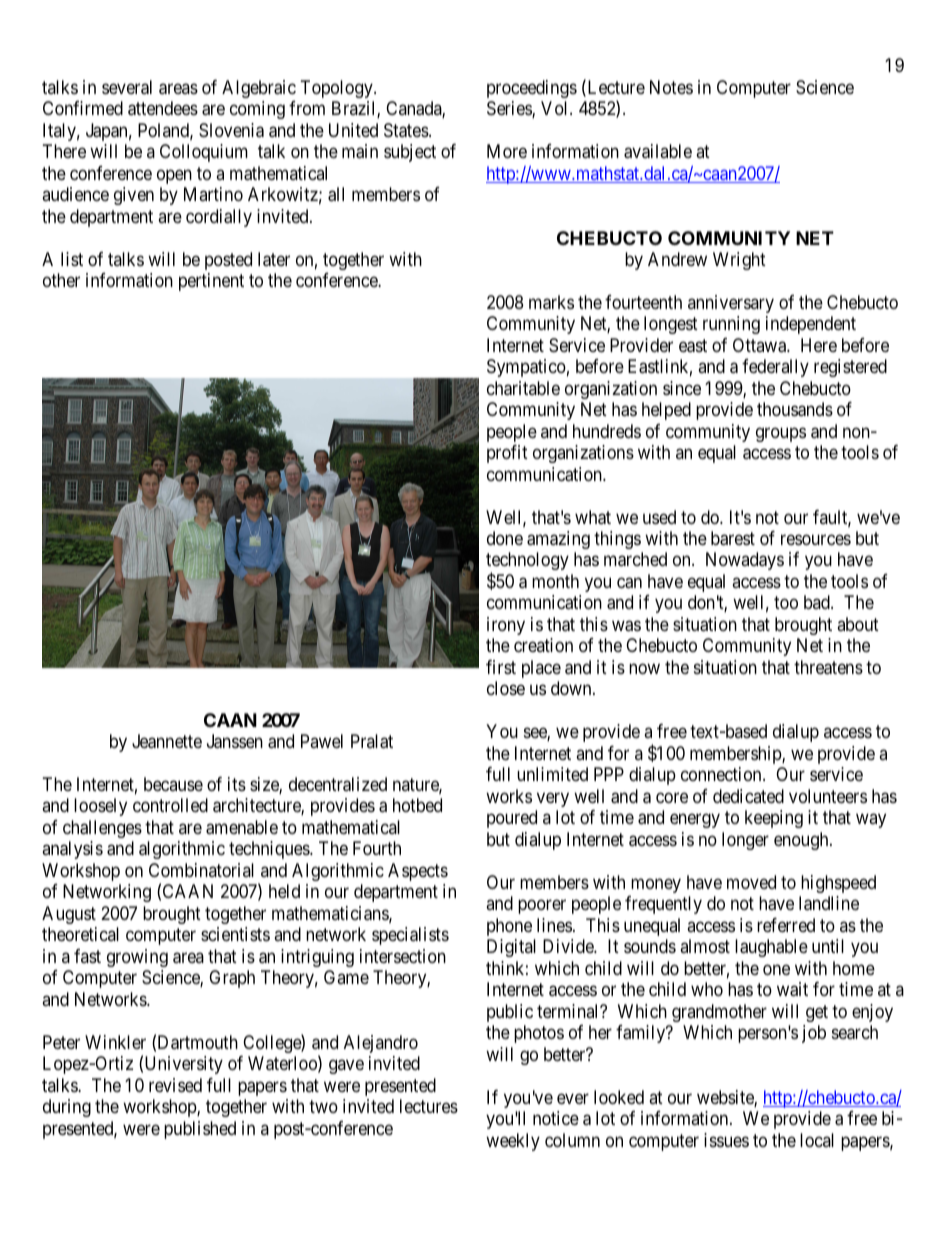 The height and width of the page is (1233, 952). What do you see at coordinates (211, 282) in the page?
I see `pertinent` at bounding box center [211, 282].
